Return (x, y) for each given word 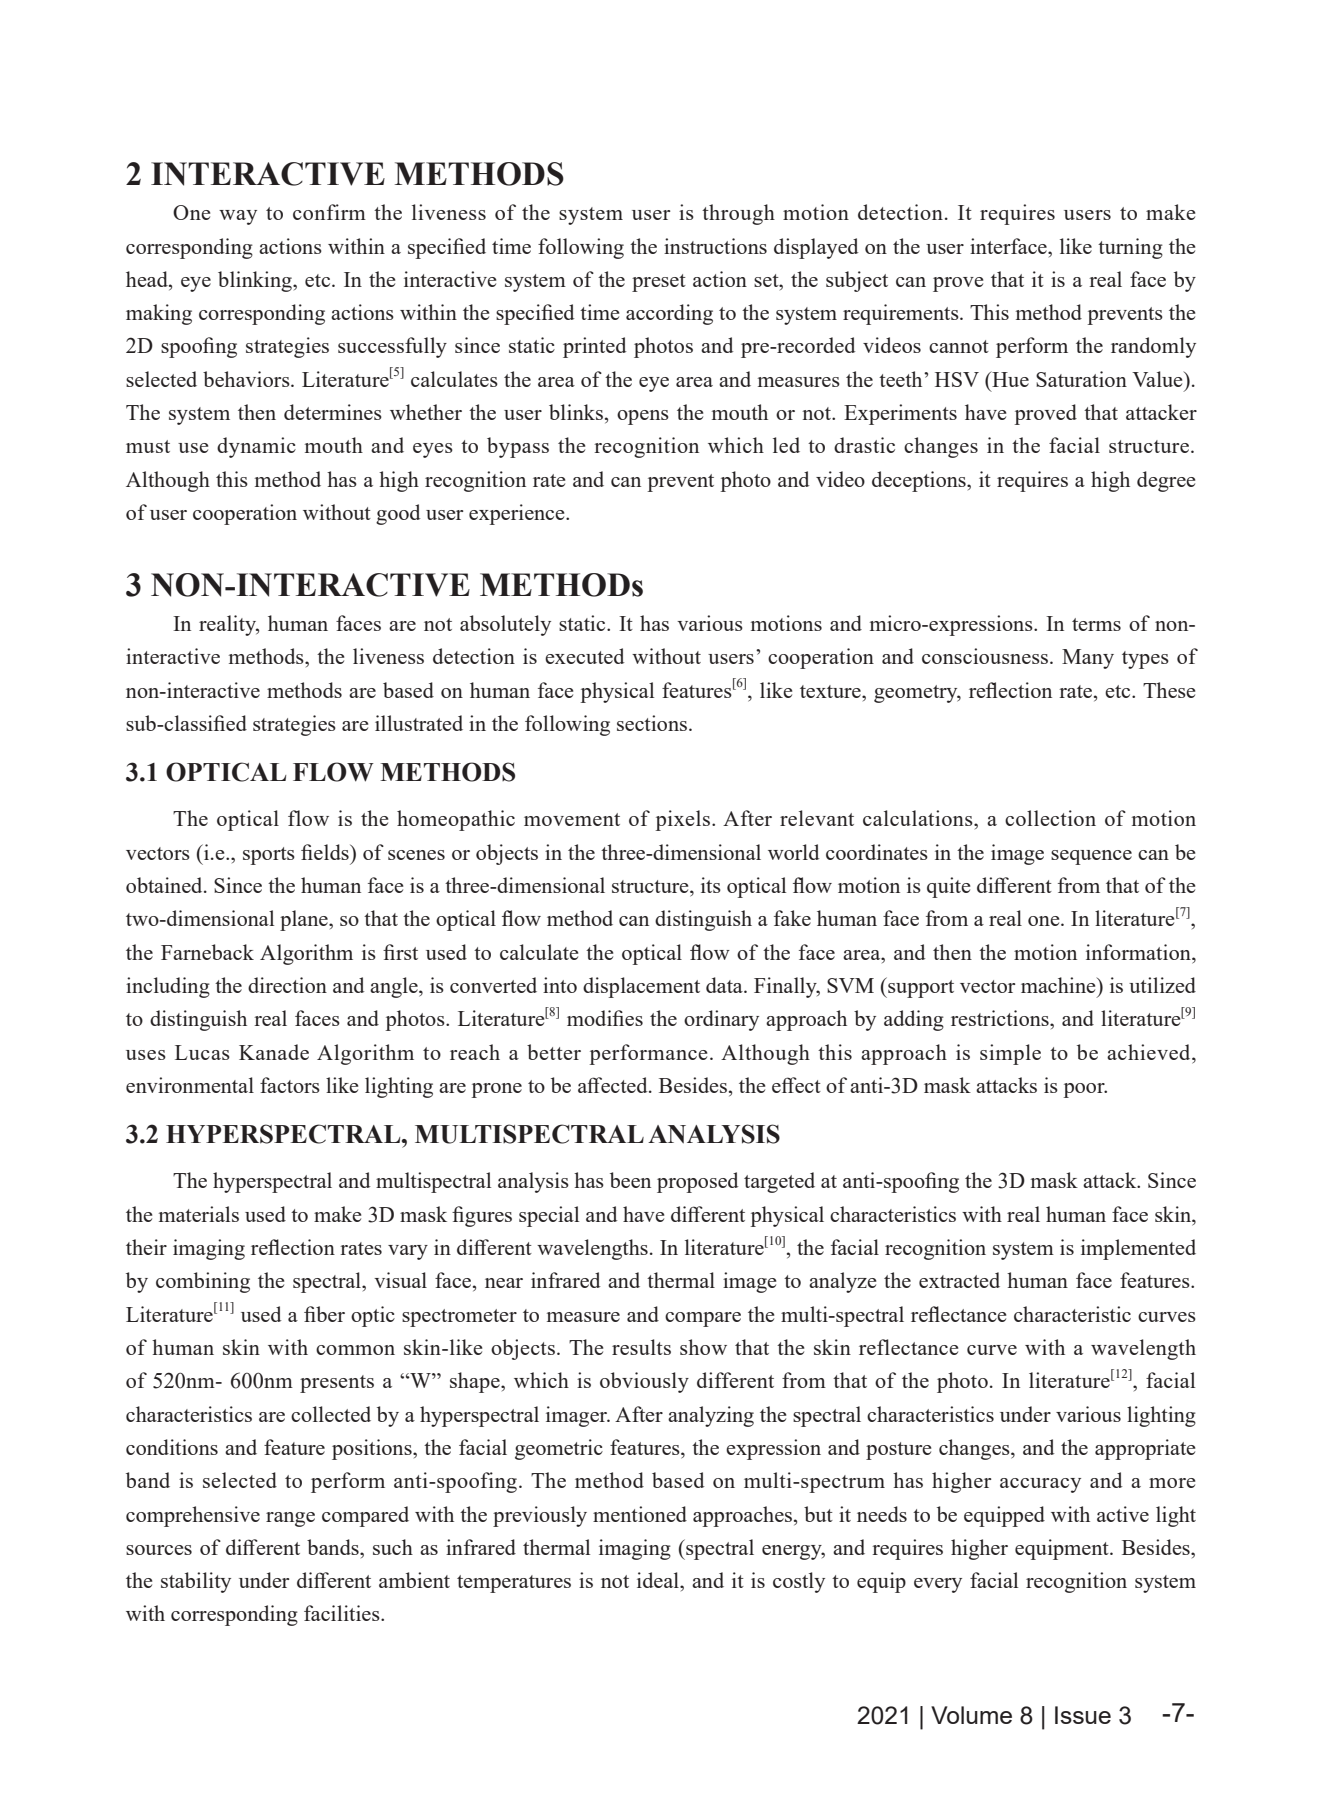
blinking (256, 281)
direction (287, 985)
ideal (659, 1580)
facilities (343, 1613)
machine (1059, 985)
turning (1130, 248)
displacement (641, 987)
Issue (1083, 1715)
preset (659, 283)
